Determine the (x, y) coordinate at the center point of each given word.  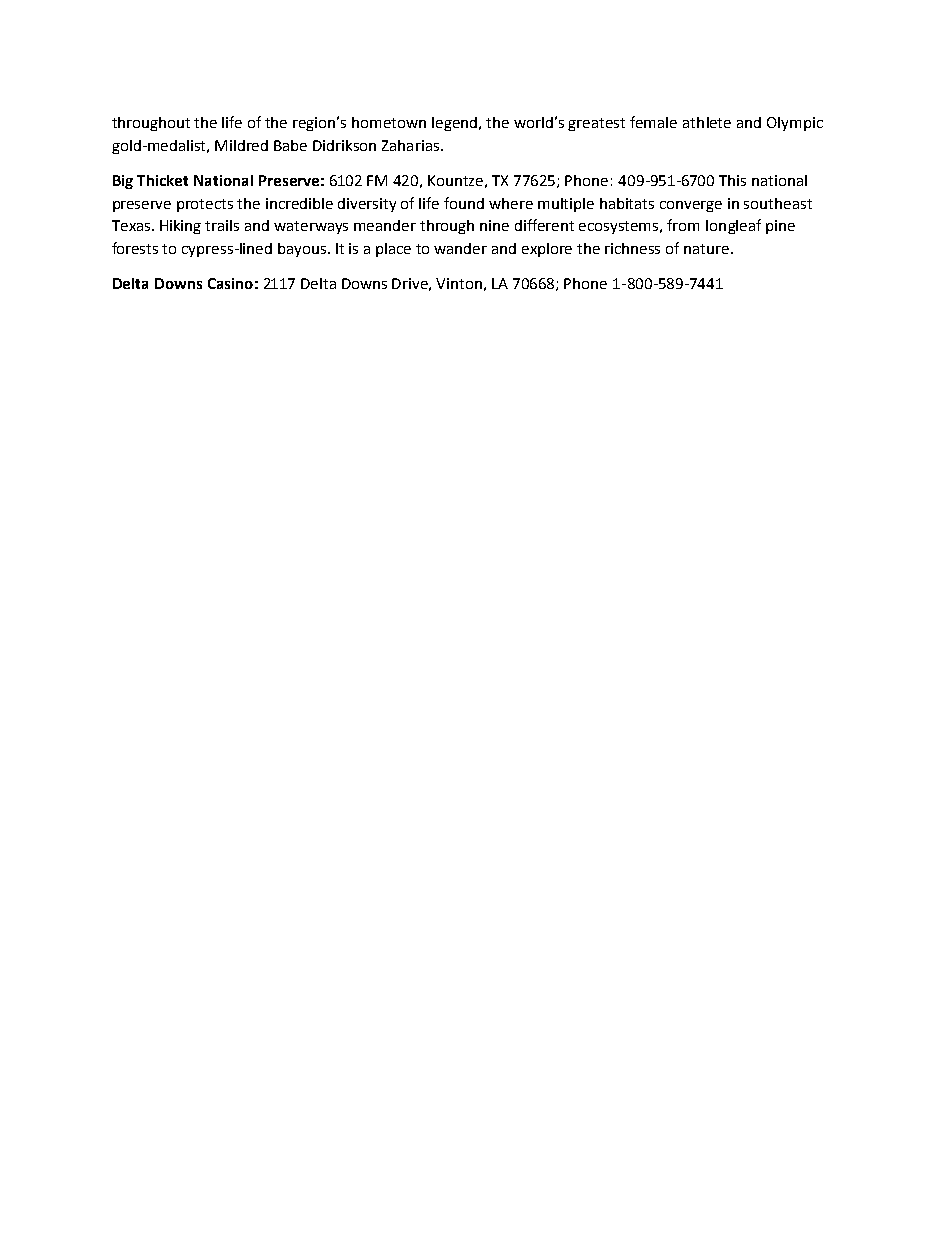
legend (456, 124)
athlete (707, 122)
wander (460, 248)
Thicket (162, 180)
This (732, 180)
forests (135, 248)
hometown (389, 122)
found (464, 203)
